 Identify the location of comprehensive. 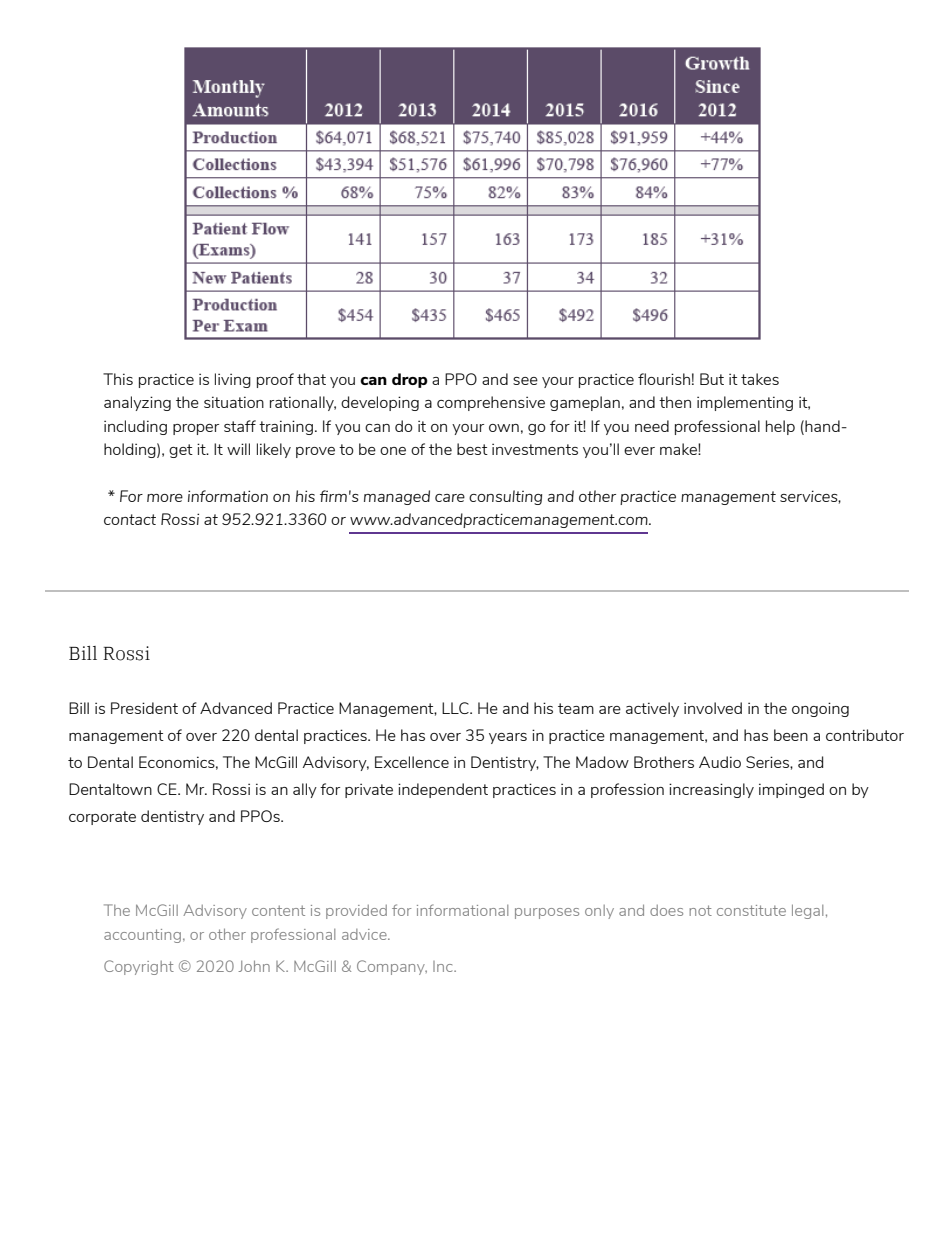
(491, 403).
